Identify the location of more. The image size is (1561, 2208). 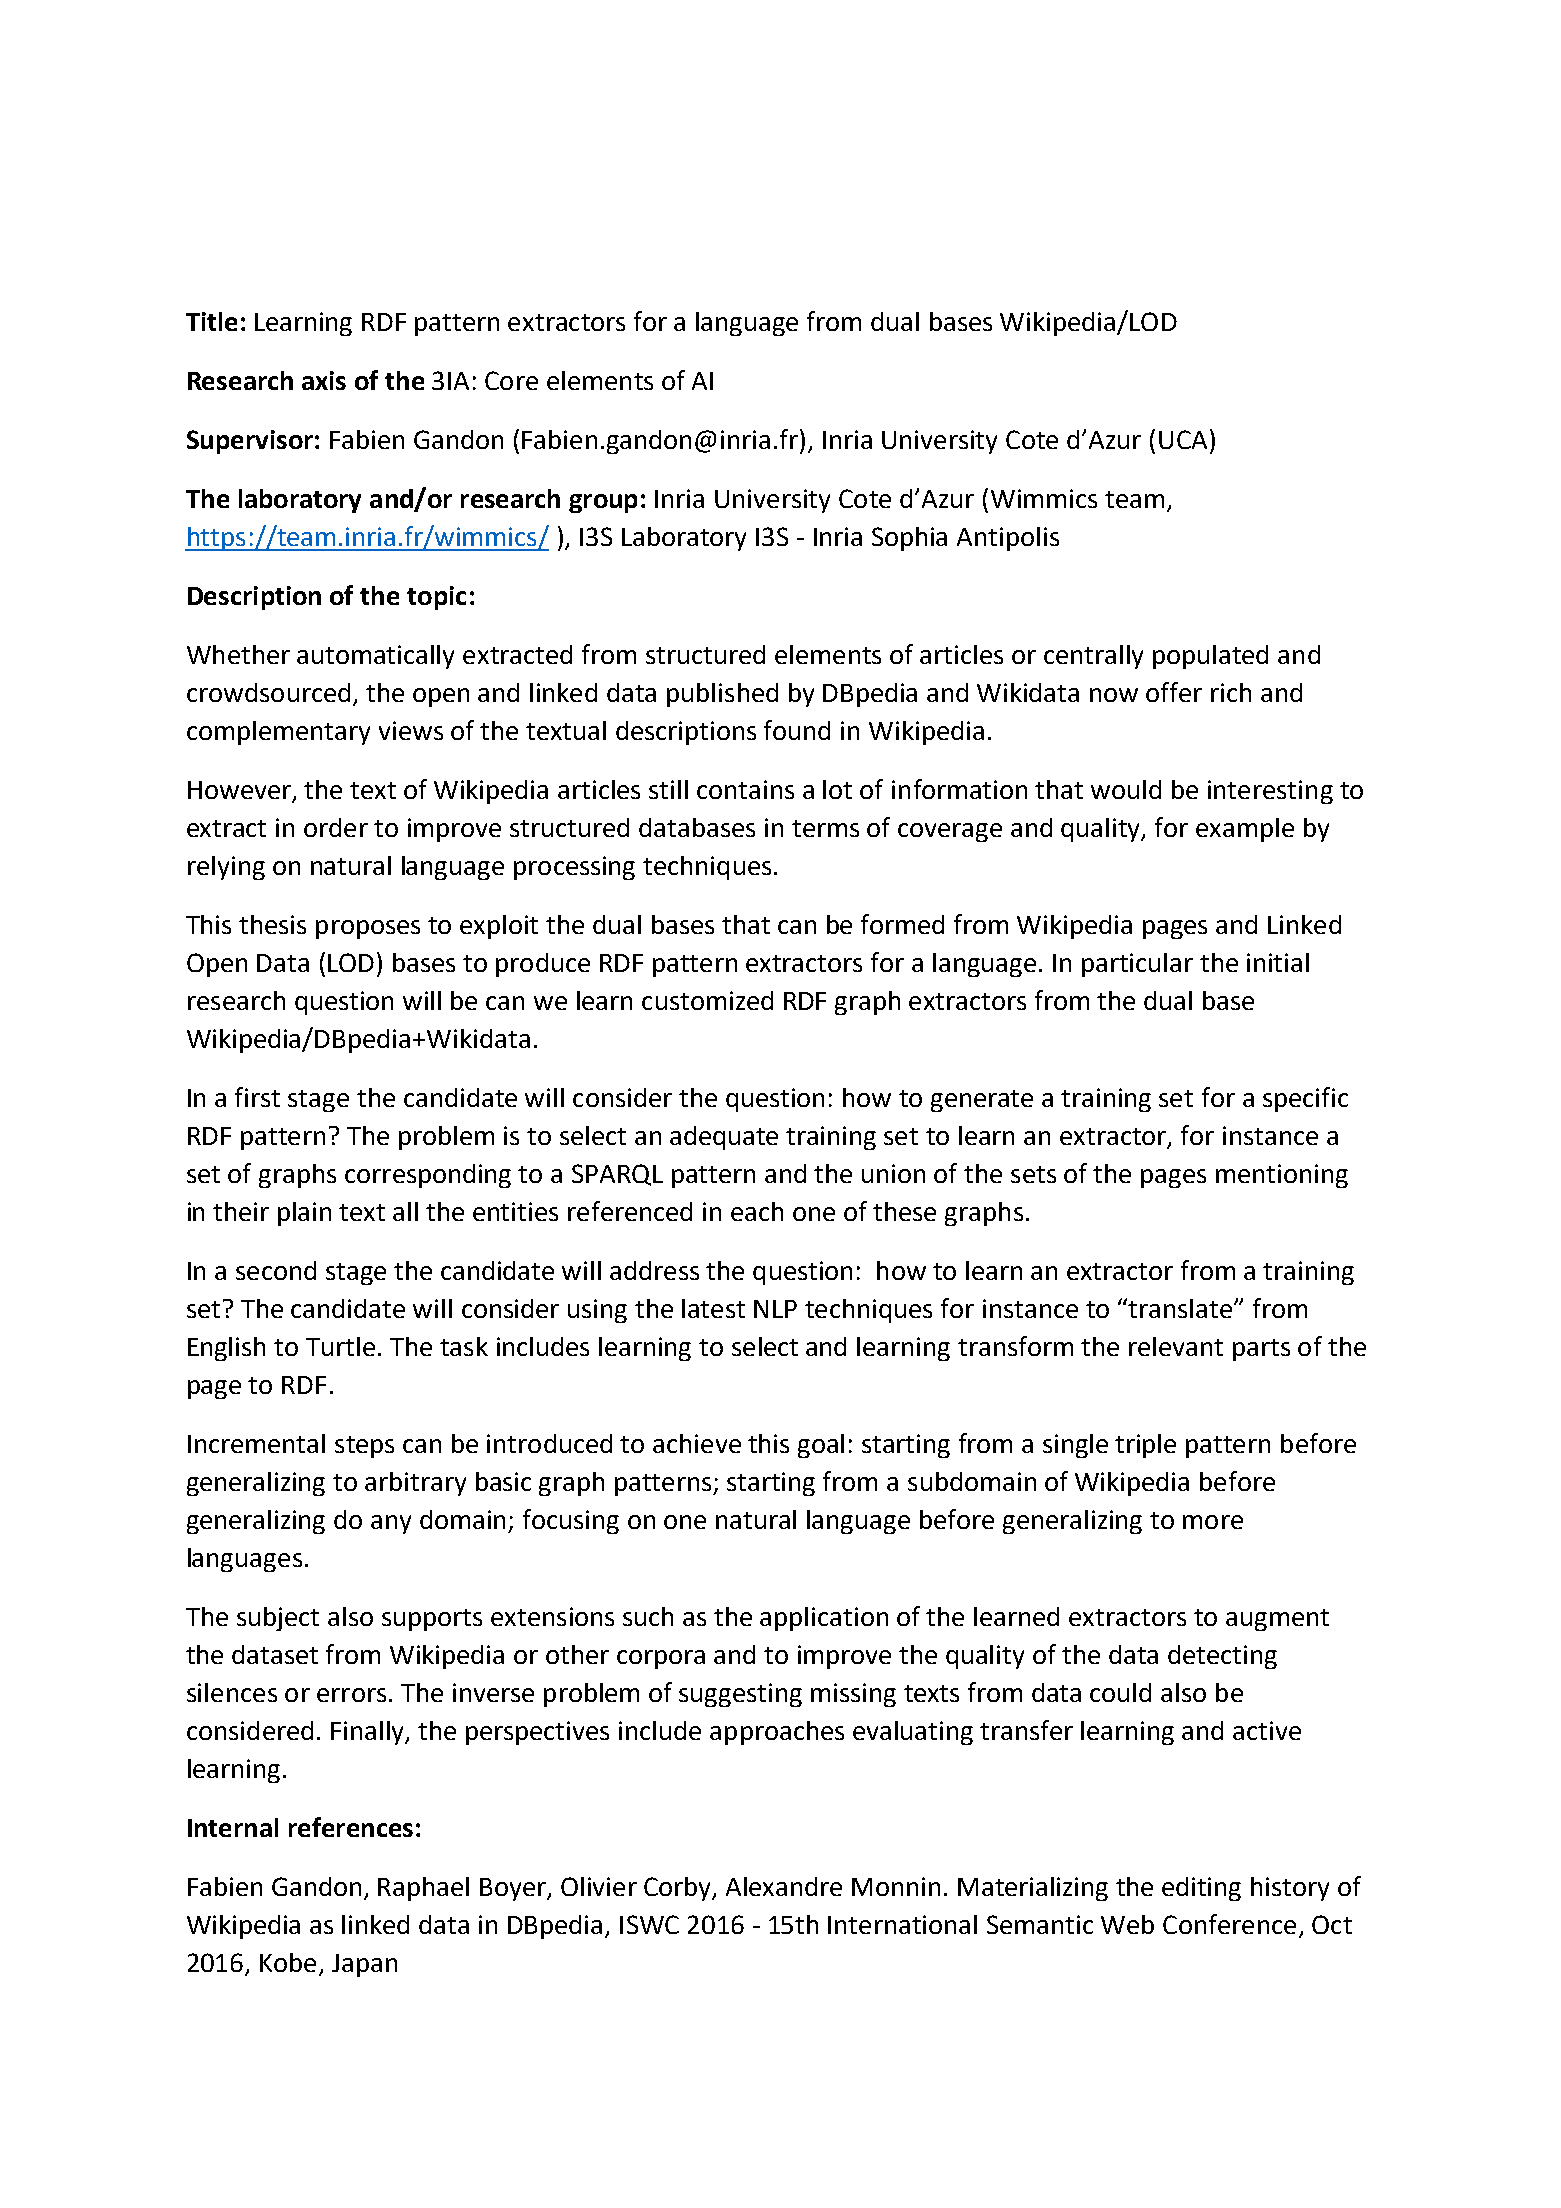
(1213, 1522).
